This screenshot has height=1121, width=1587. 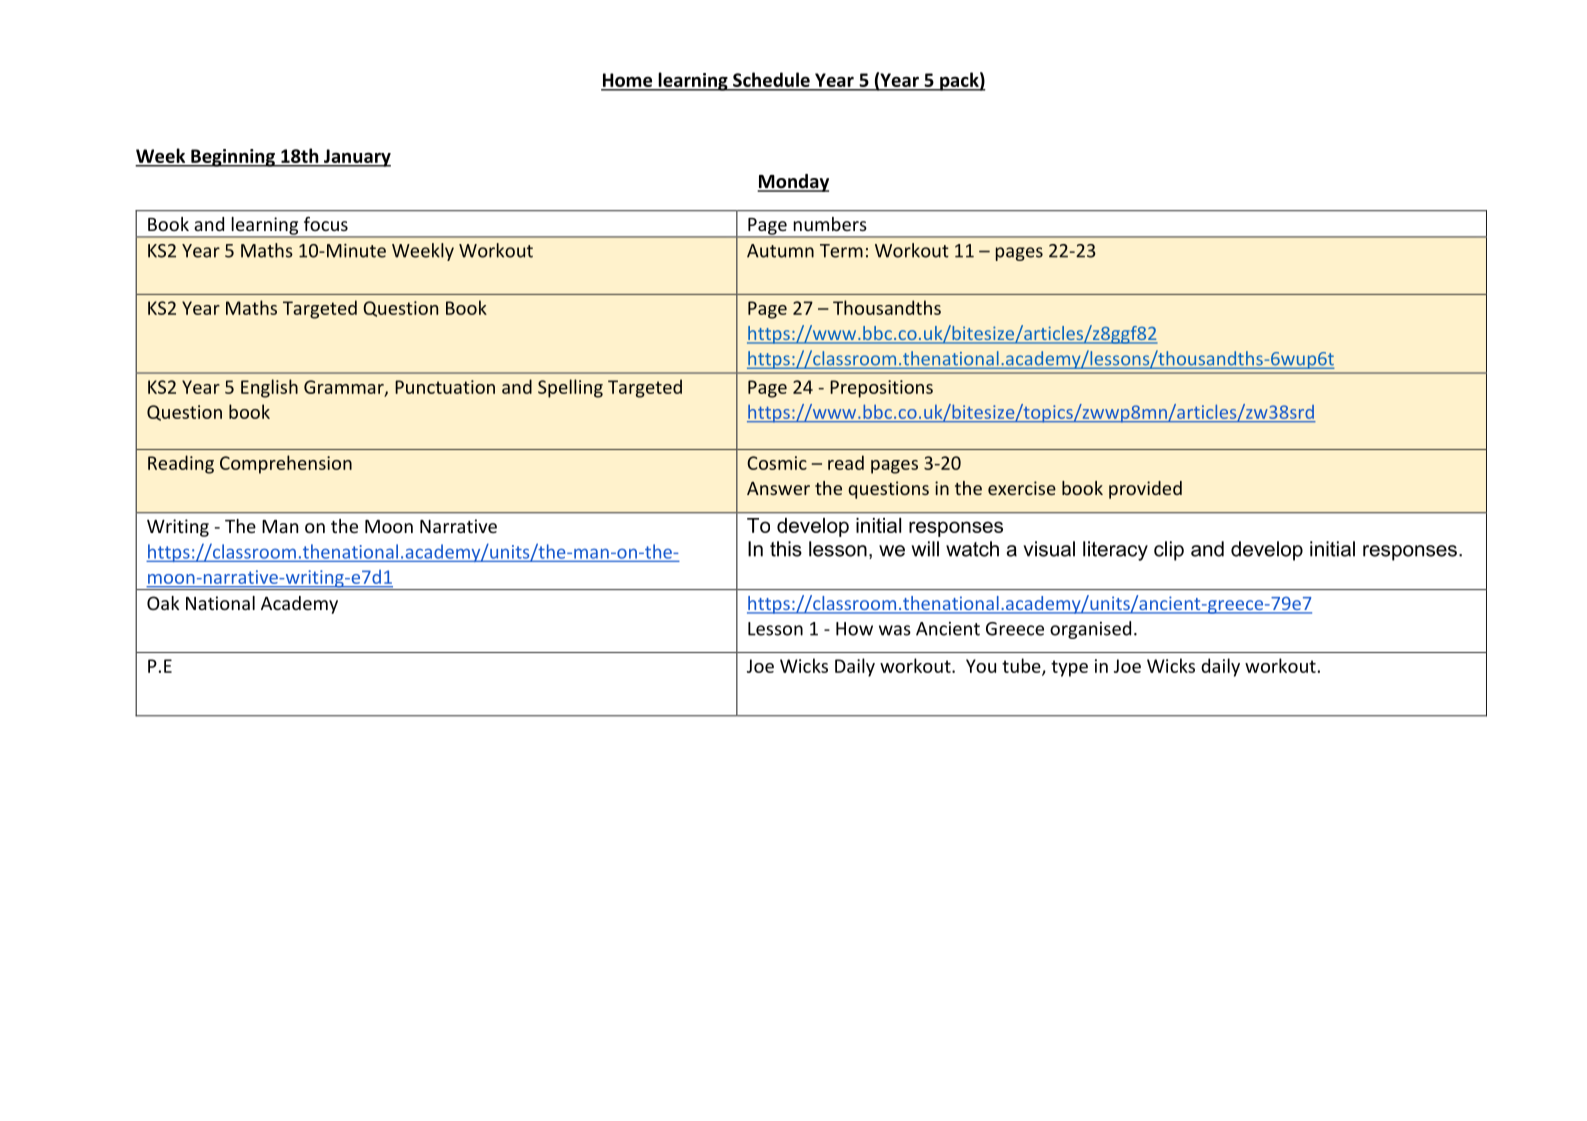 What do you see at coordinates (163, 603) in the screenshot?
I see `Oak` at bounding box center [163, 603].
